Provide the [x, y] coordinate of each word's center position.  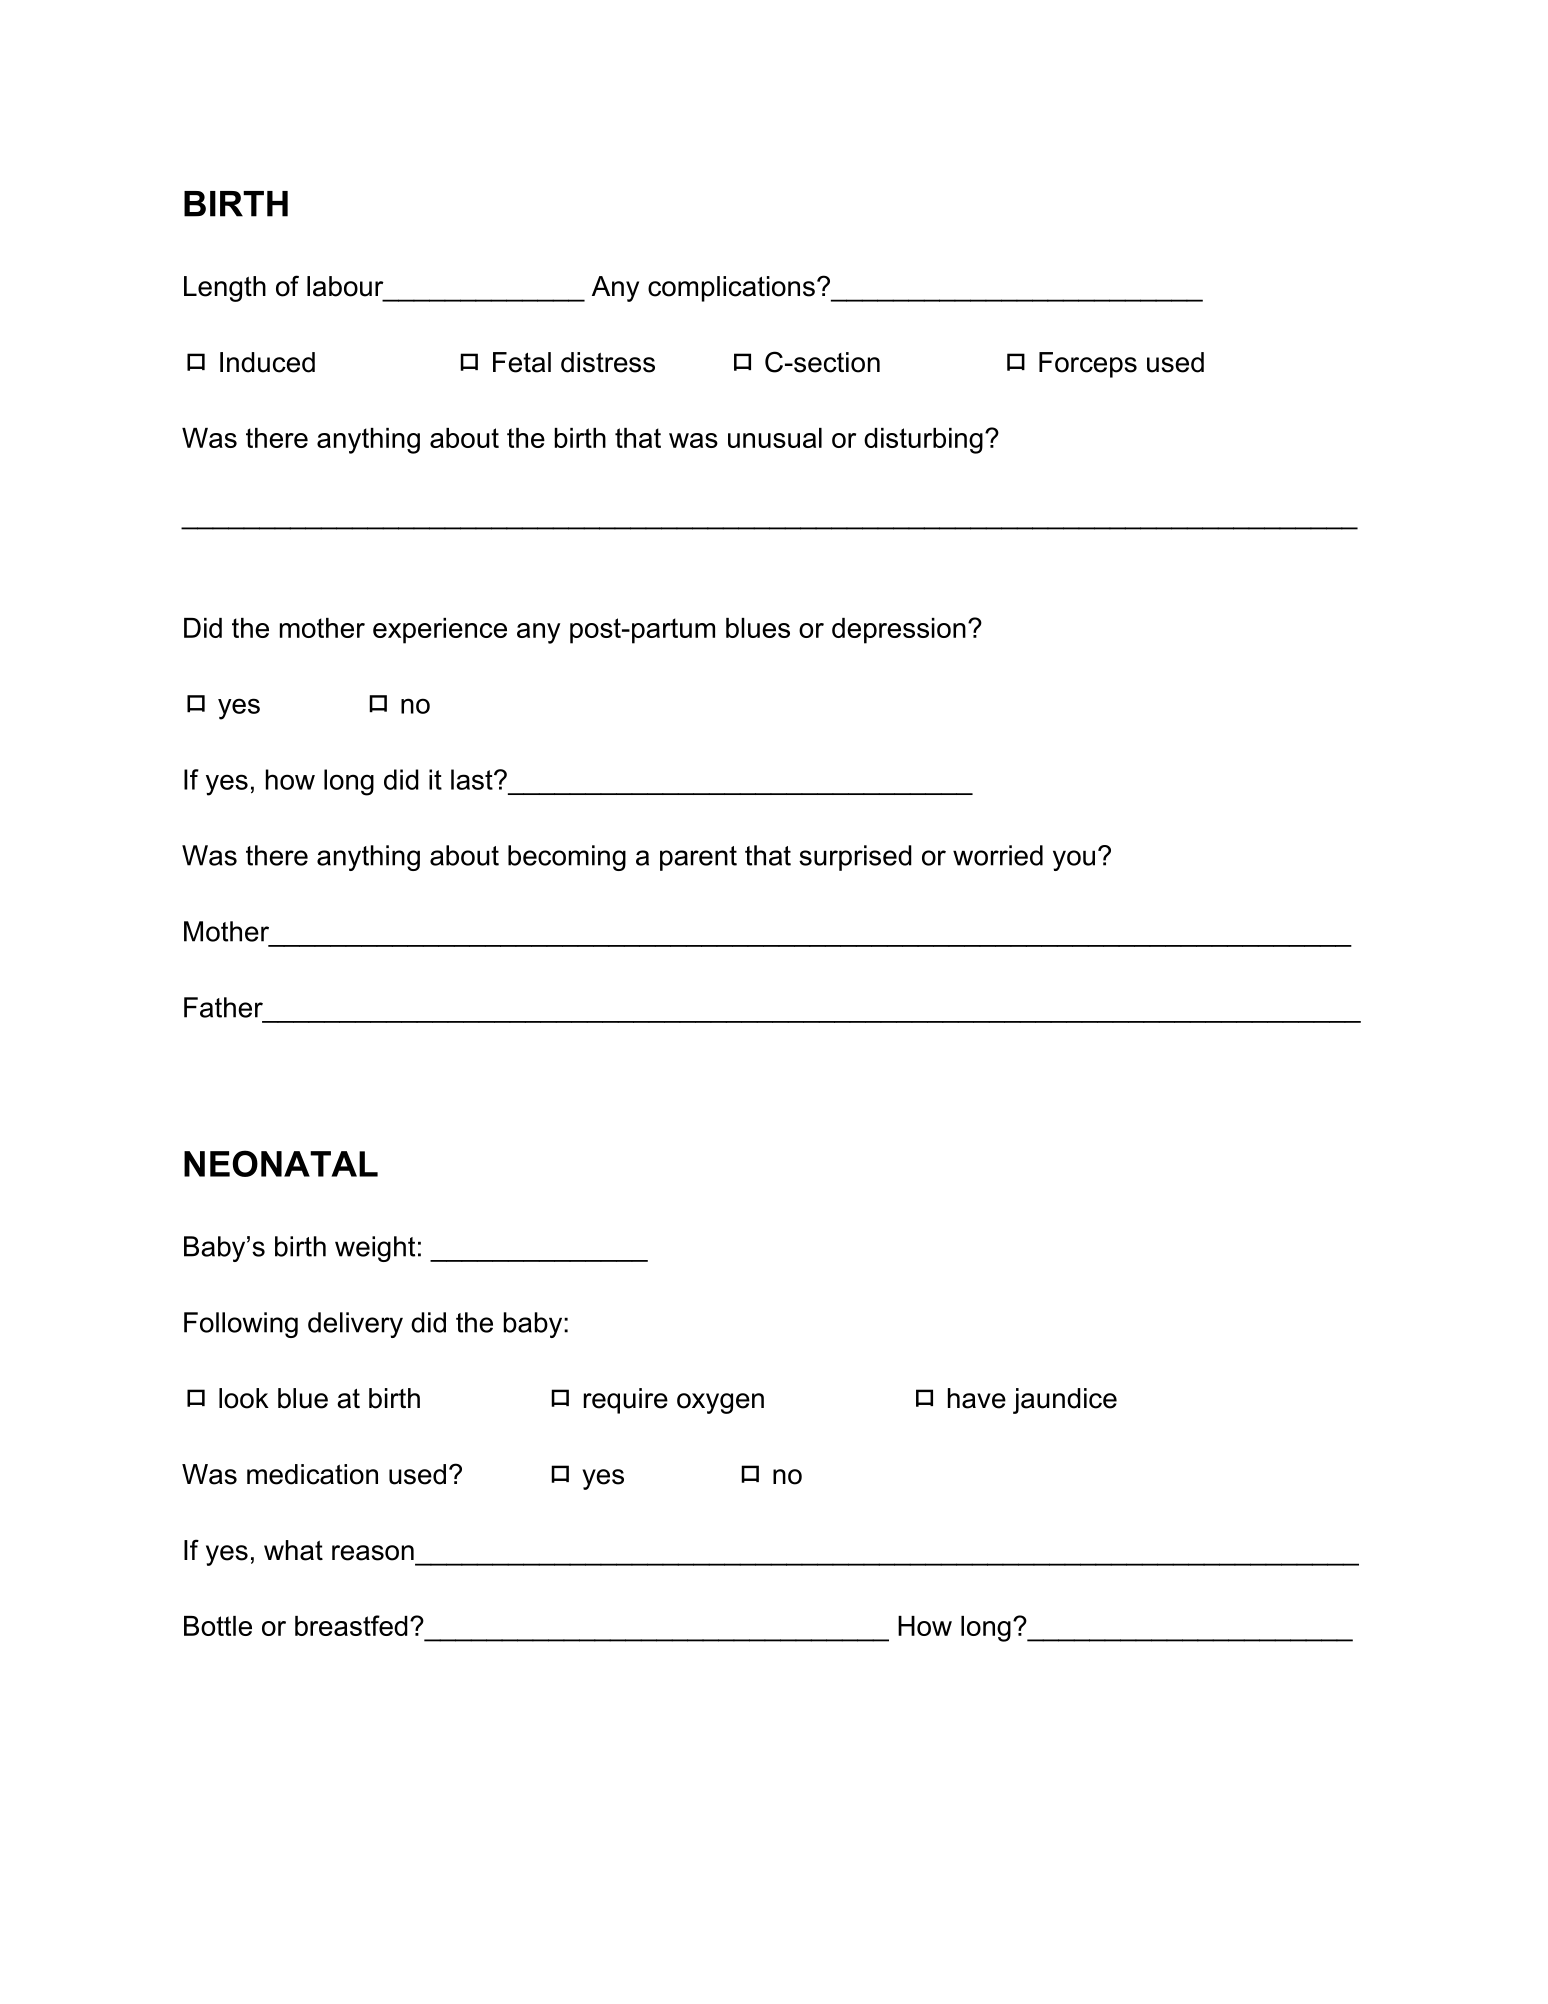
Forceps [1088, 365]
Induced [267, 362]
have [977, 1398]
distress [608, 362]
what [293, 1550]
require [626, 1401]
